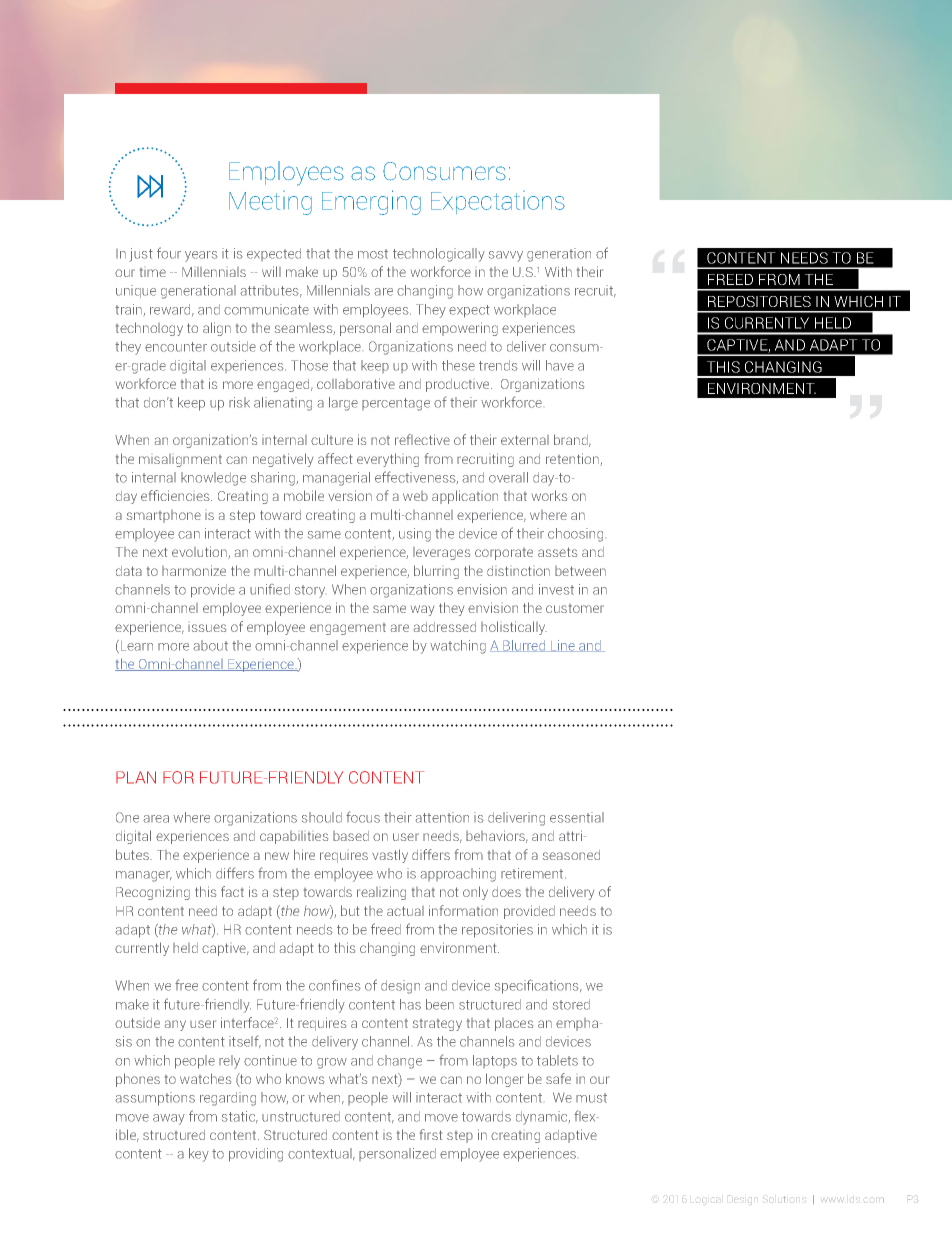  Describe the element at coordinates (332, 1063) in the screenshot. I see `grow` at that location.
